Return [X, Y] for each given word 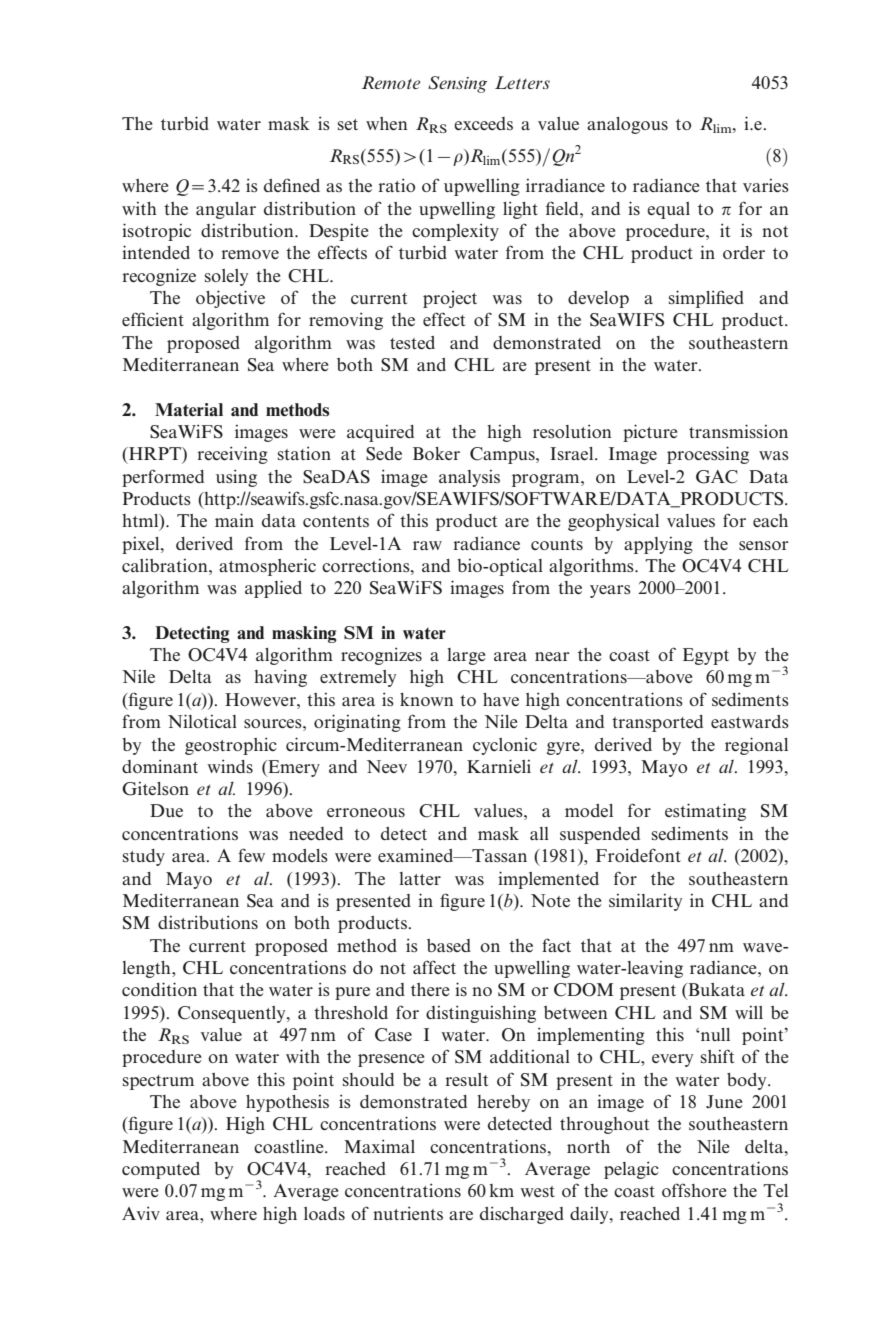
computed [161, 1170]
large [466, 656]
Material [189, 410]
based [449, 945]
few [251, 855]
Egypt [706, 656]
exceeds [483, 123]
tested [412, 343]
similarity [645, 902]
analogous [627, 125]
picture [650, 433]
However [261, 699]
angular [226, 210]
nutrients [408, 1213]
